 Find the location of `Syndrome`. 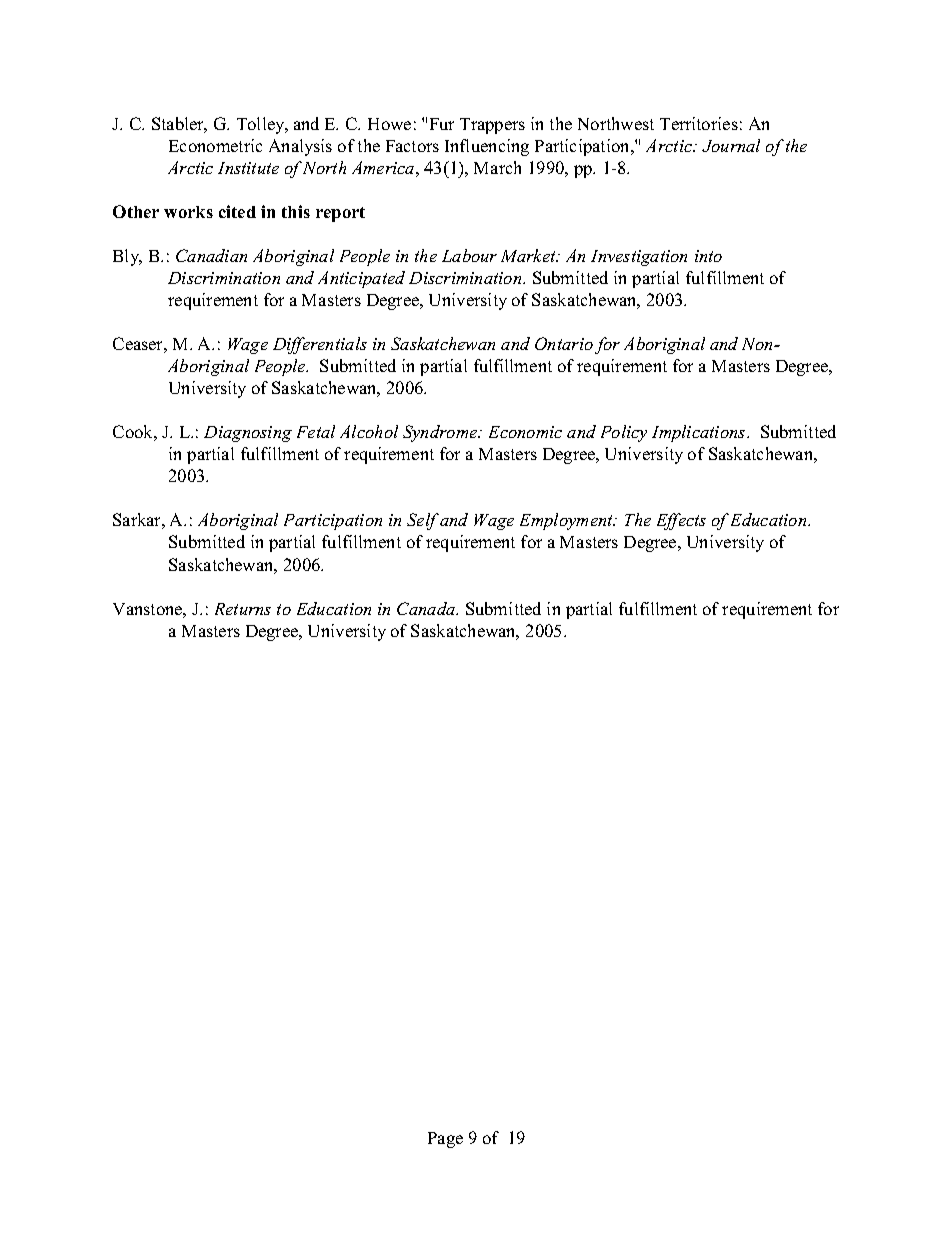

Syndrome is located at coordinates (441, 433).
